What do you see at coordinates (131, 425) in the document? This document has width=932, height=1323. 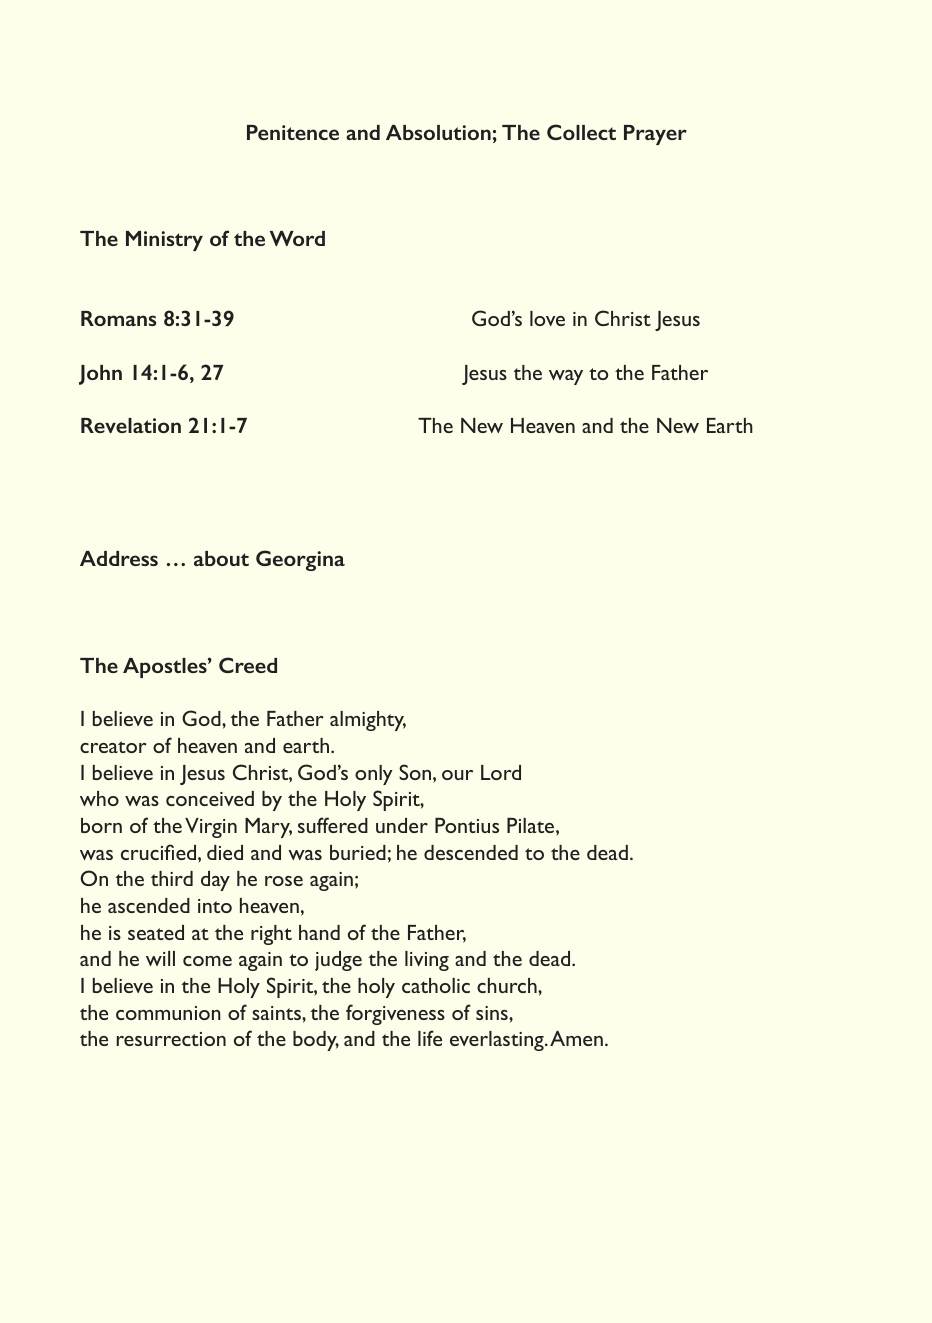 I see `Revelation` at bounding box center [131, 425].
